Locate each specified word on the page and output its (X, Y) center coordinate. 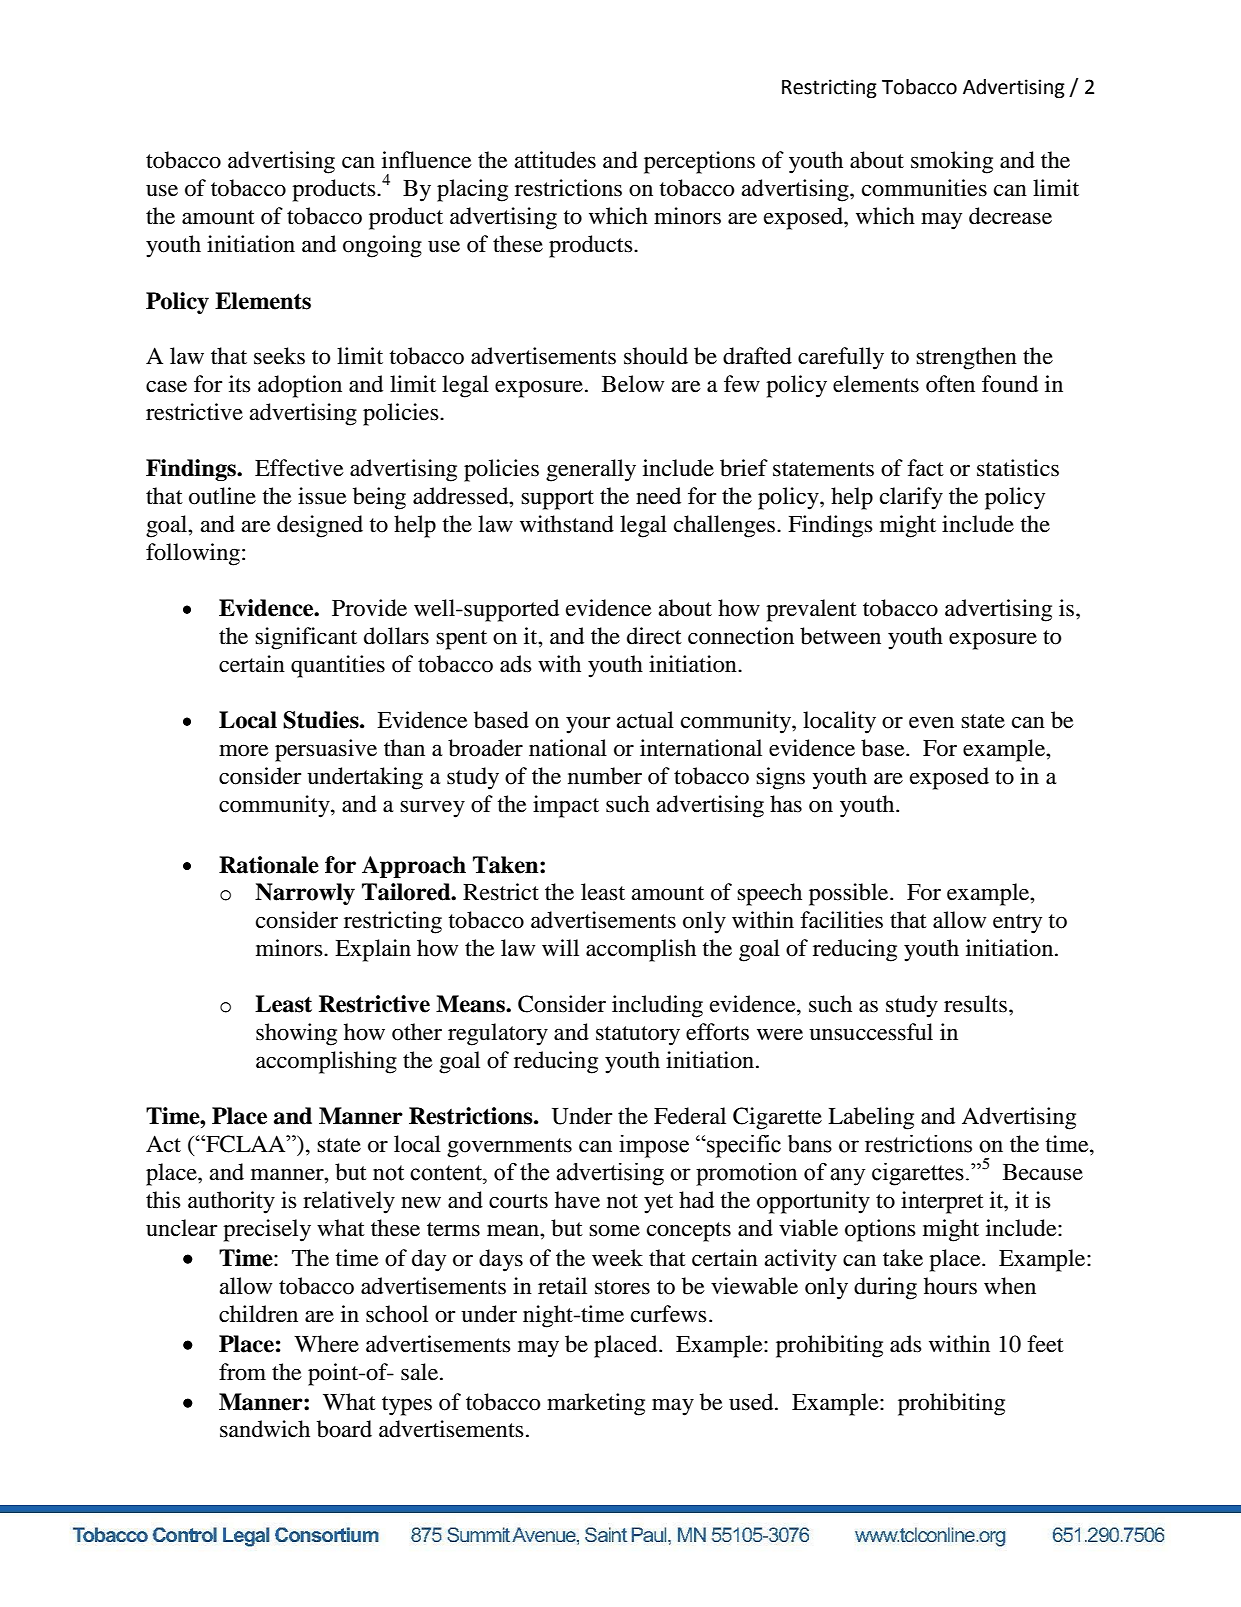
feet (1045, 1344)
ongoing (382, 246)
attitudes (555, 160)
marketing (596, 1404)
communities (924, 188)
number (605, 776)
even (931, 723)
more (244, 751)
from (242, 1372)
